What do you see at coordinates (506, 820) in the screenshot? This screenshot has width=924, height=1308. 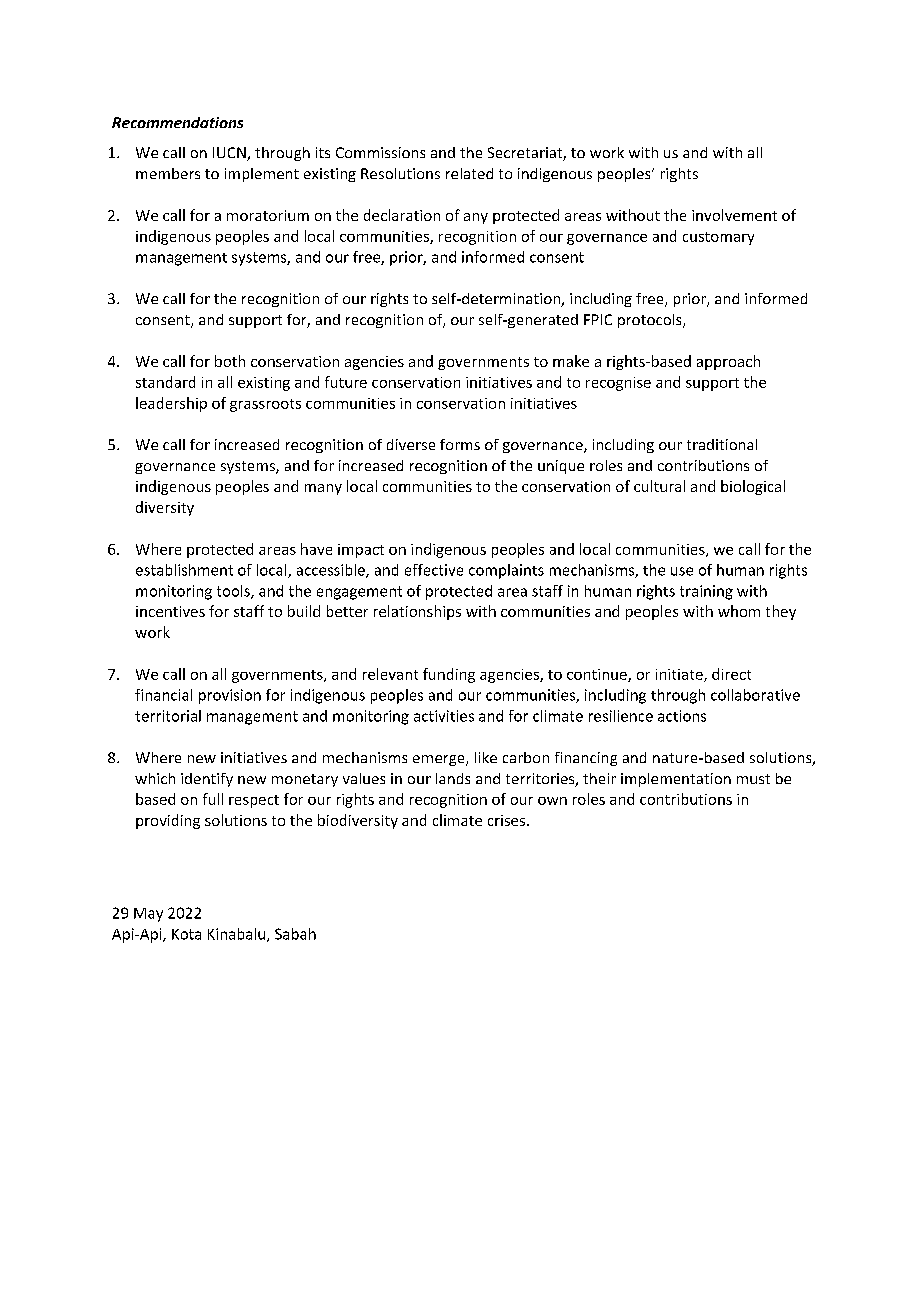 I see `crises` at bounding box center [506, 820].
